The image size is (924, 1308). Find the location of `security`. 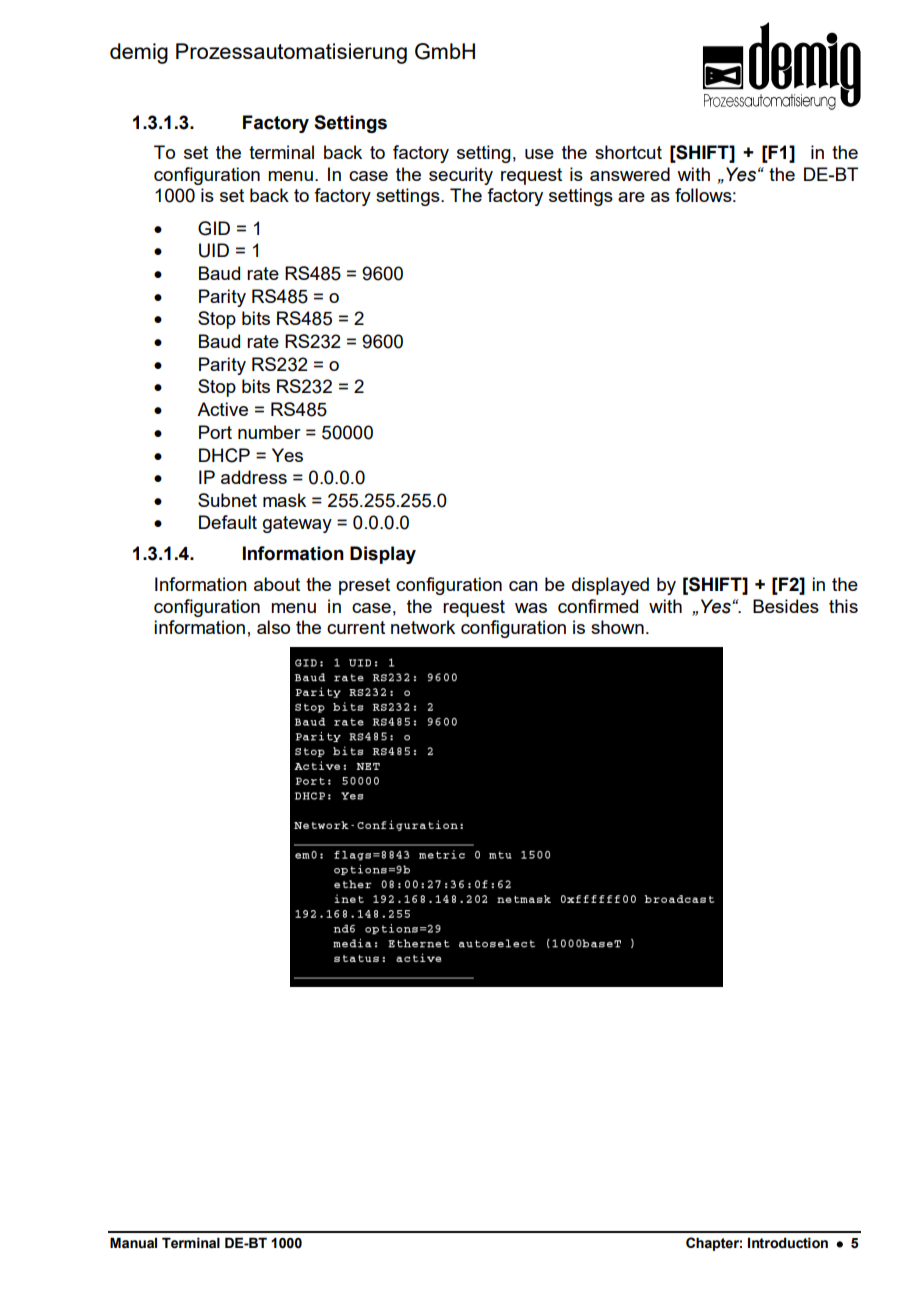

security is located at coordinates (461, 176).
